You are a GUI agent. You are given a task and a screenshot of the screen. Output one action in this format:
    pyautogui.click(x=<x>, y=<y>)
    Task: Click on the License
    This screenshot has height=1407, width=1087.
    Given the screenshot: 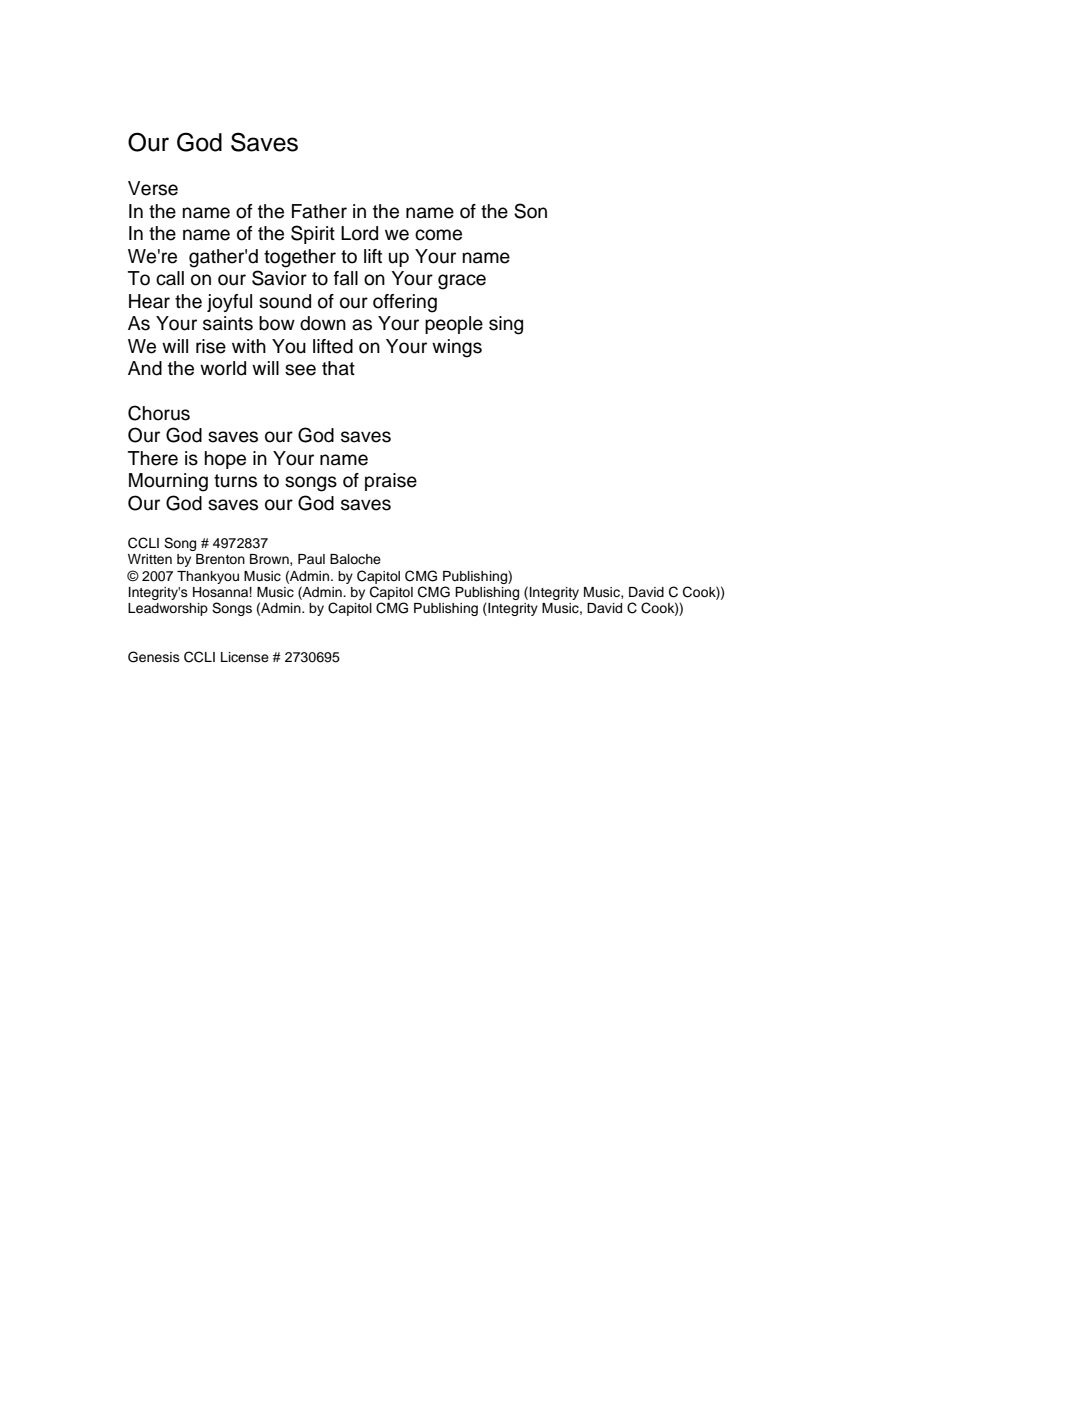 What is the action you would take?
    pyautogui.click(x=245, y=657)
